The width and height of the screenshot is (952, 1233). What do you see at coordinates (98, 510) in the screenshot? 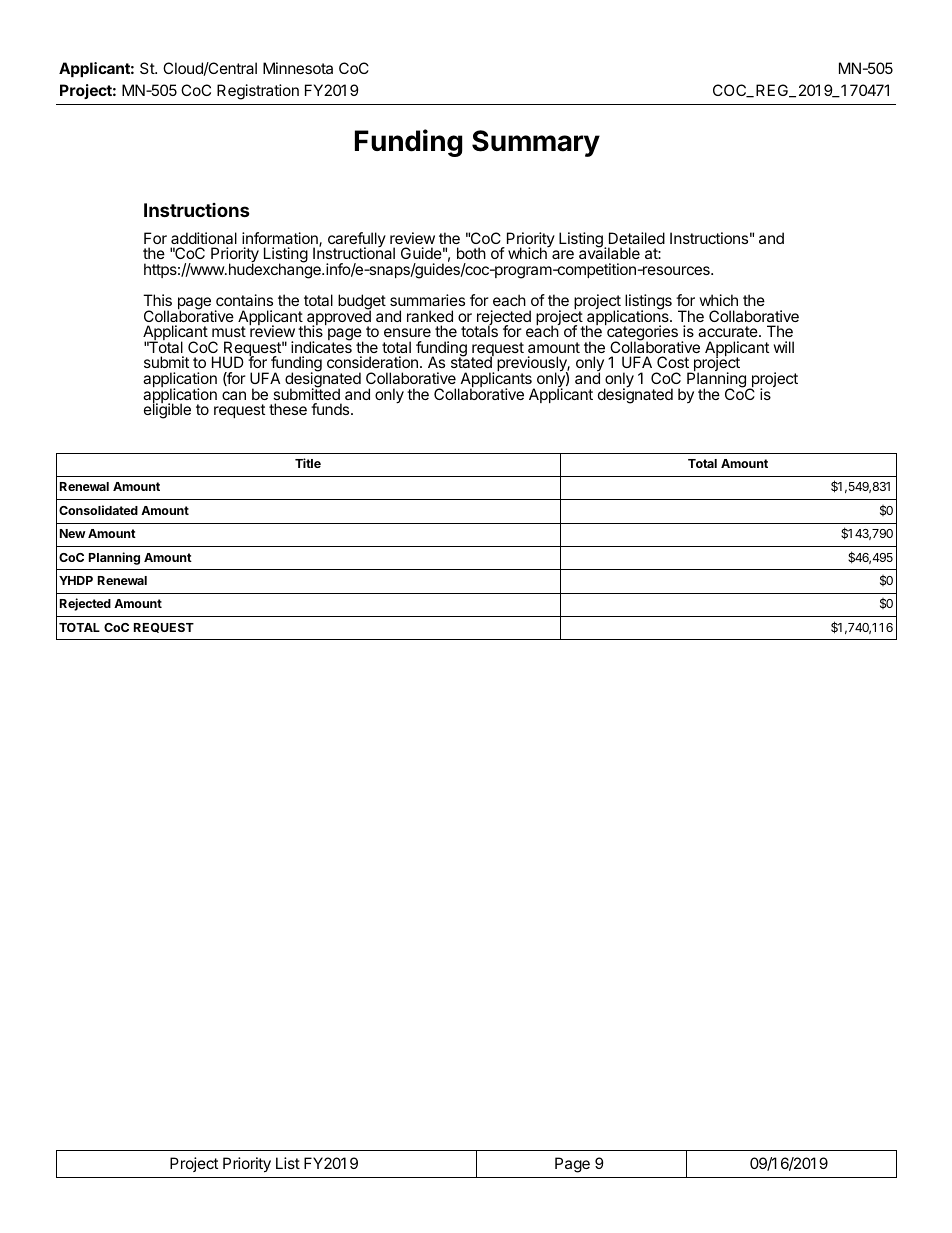
I see `Consolidated` at bounding box center [98, 510].
